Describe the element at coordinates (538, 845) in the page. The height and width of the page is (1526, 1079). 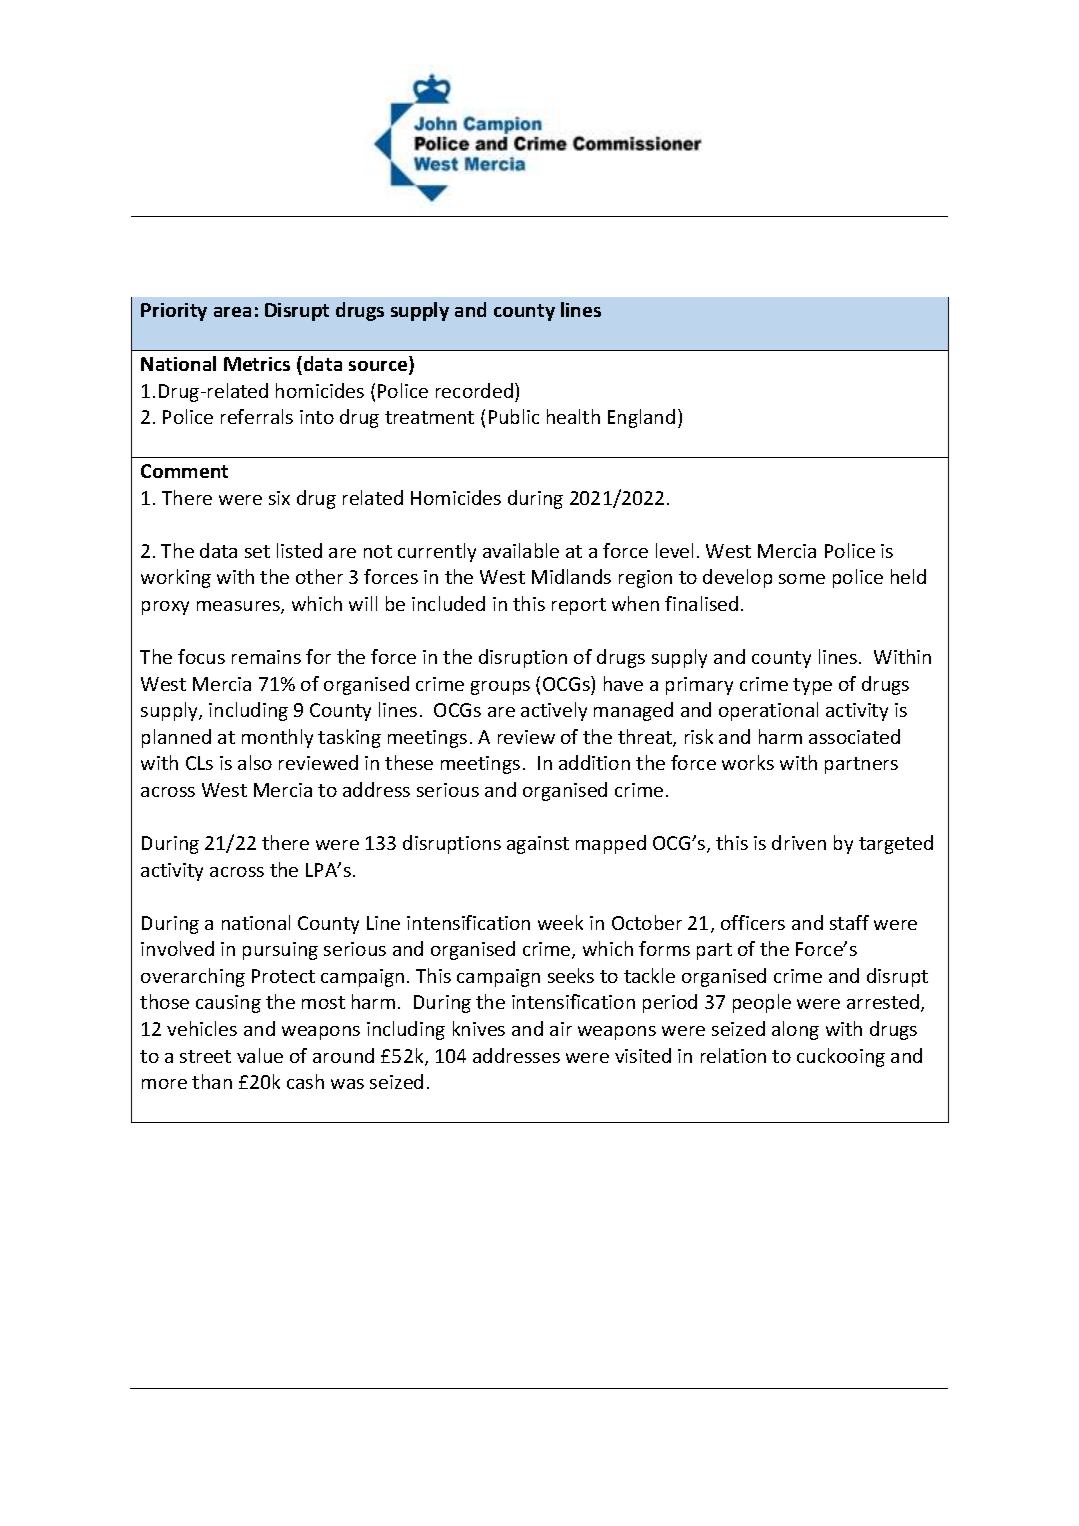
I see `against` at that location.
